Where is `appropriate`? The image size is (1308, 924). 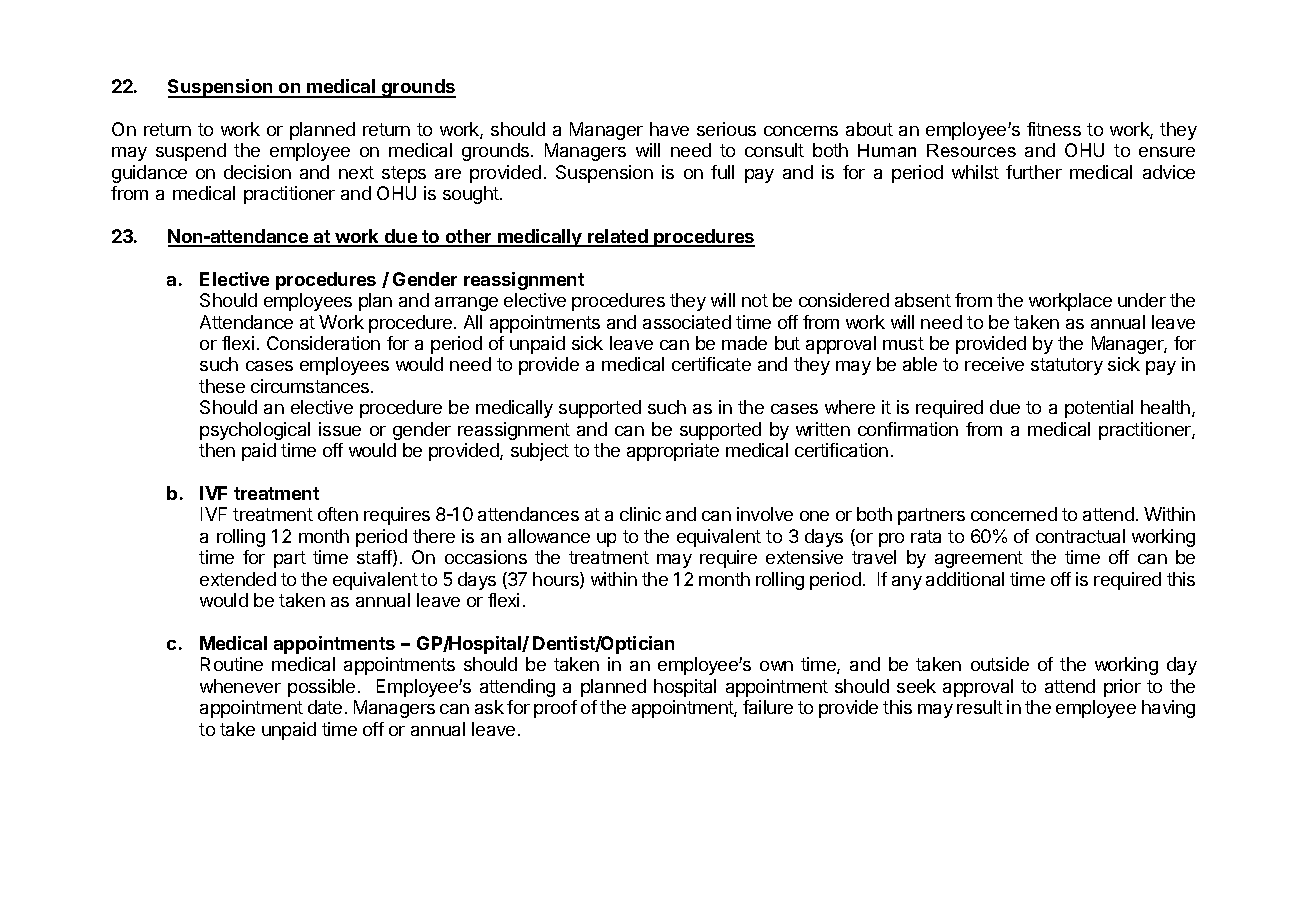
appropriate is located at coordinates (673, 452).
